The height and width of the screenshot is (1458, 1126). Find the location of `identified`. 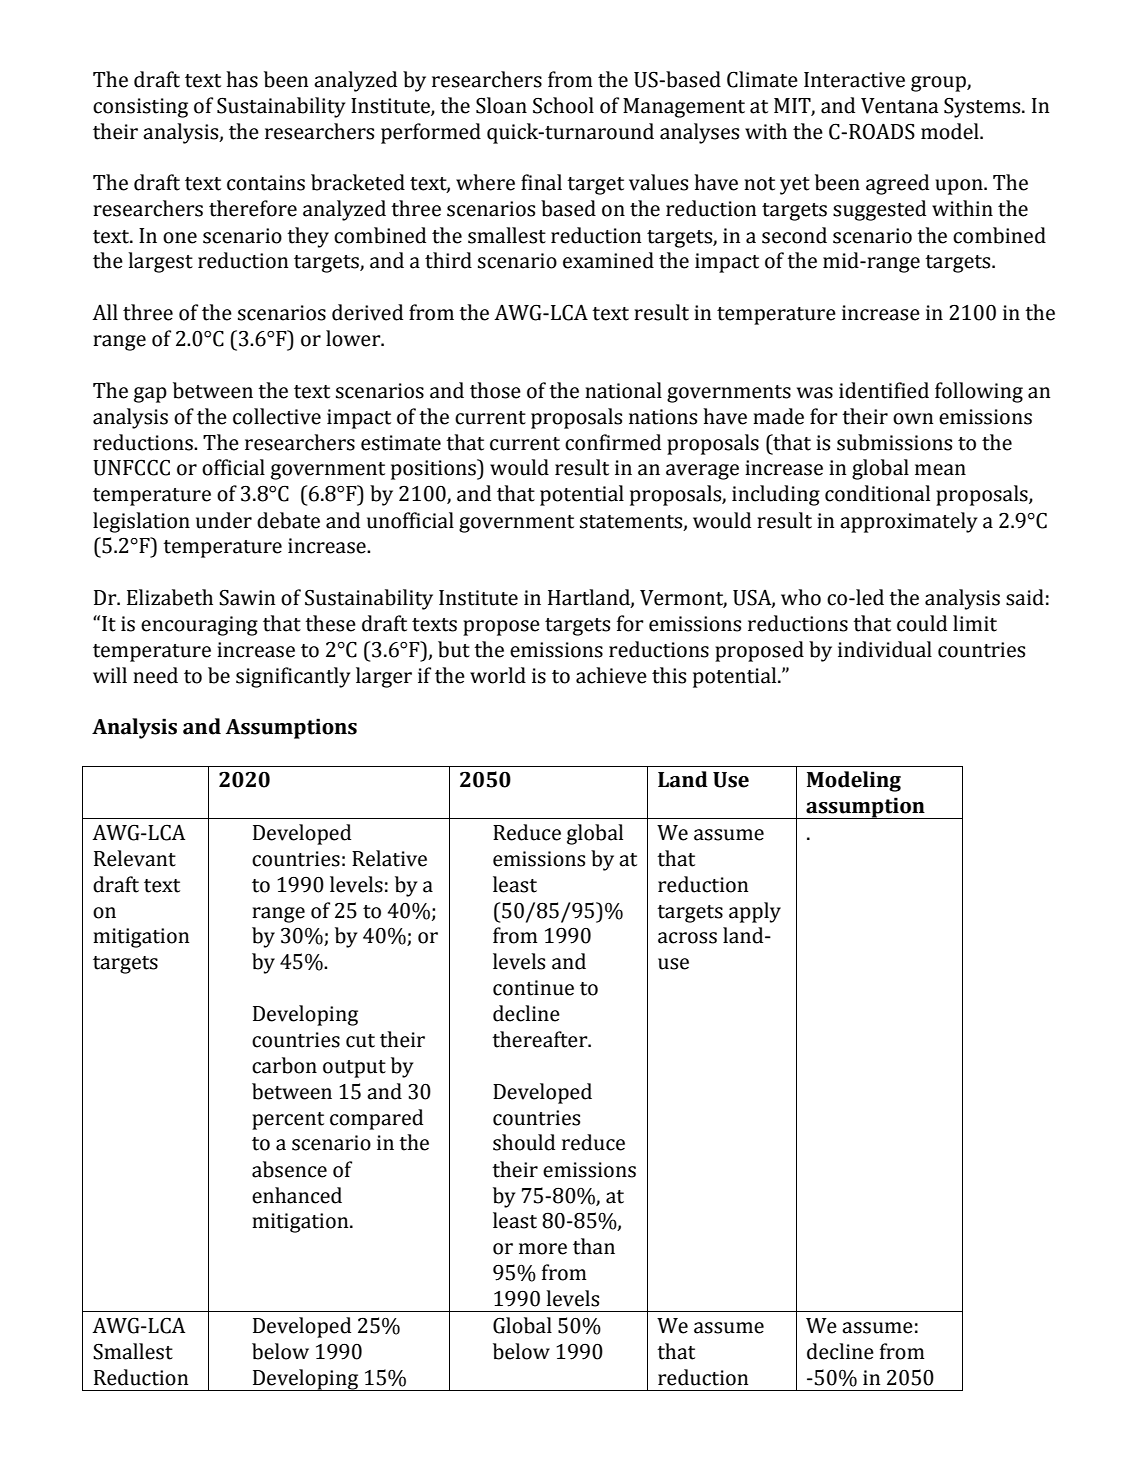

identified is located at coordinates (884, 390).
